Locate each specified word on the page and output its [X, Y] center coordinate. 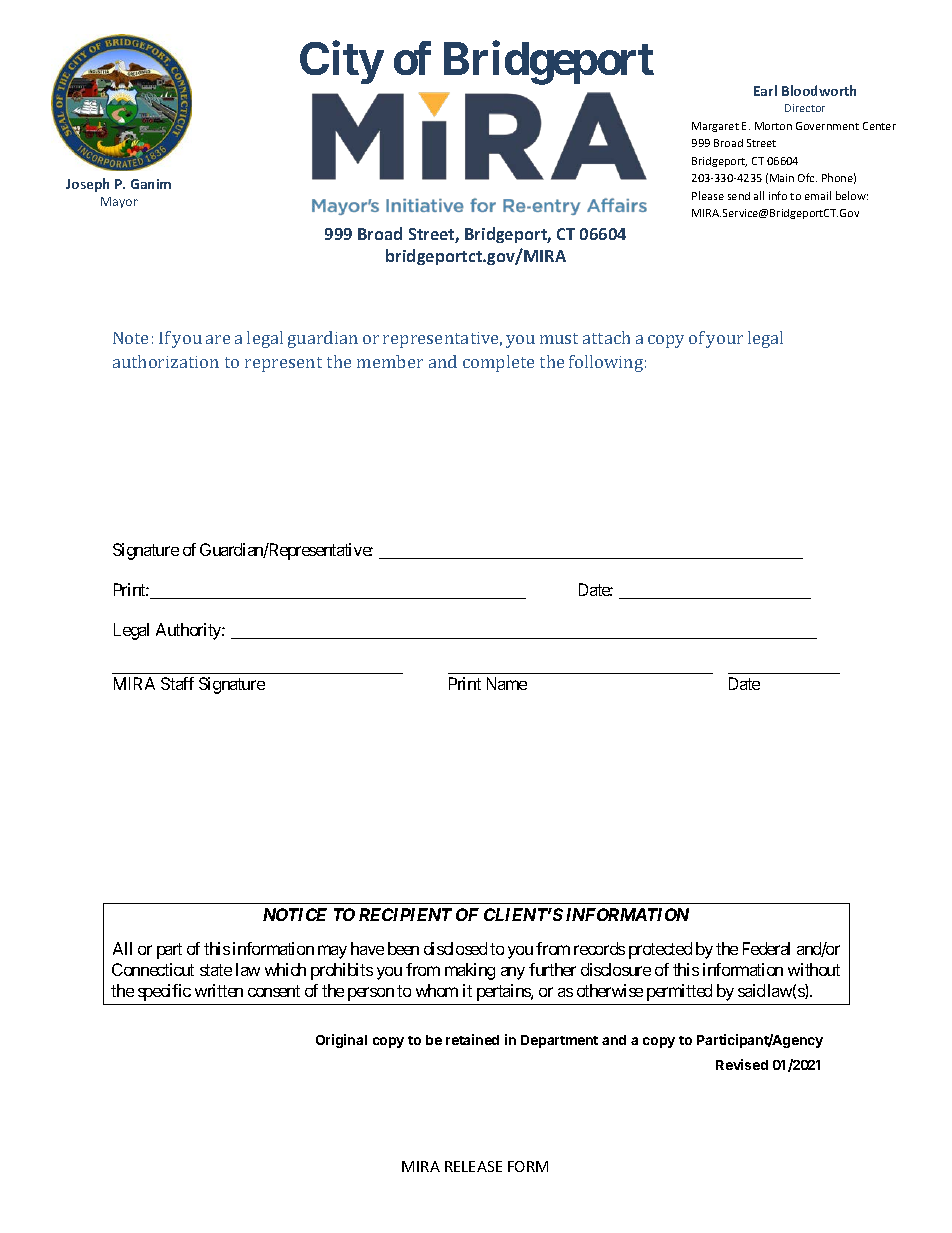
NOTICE [295, 914]
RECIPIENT [405, 914]
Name [507, 683]
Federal [766, 948]
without [814, 969]
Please [708, 195]
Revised [742, 1064]
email [818, 195]
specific [164, 992]
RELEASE [473, 1166]
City [341, 63]
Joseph [87, 185]
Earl [765, 90]
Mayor [119, 202]
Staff [177, 683]
